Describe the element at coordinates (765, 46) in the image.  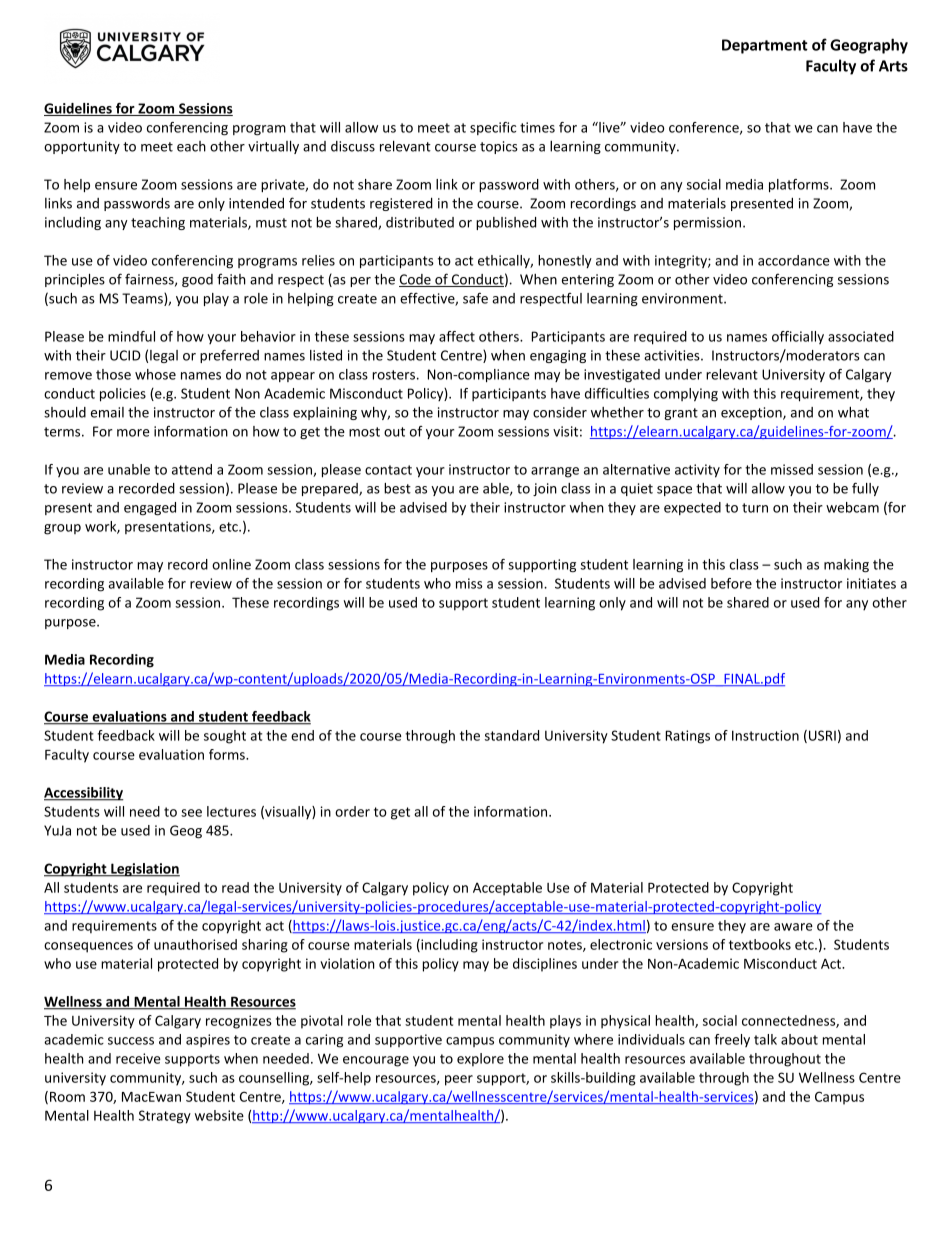
I see `Department` at that location.
